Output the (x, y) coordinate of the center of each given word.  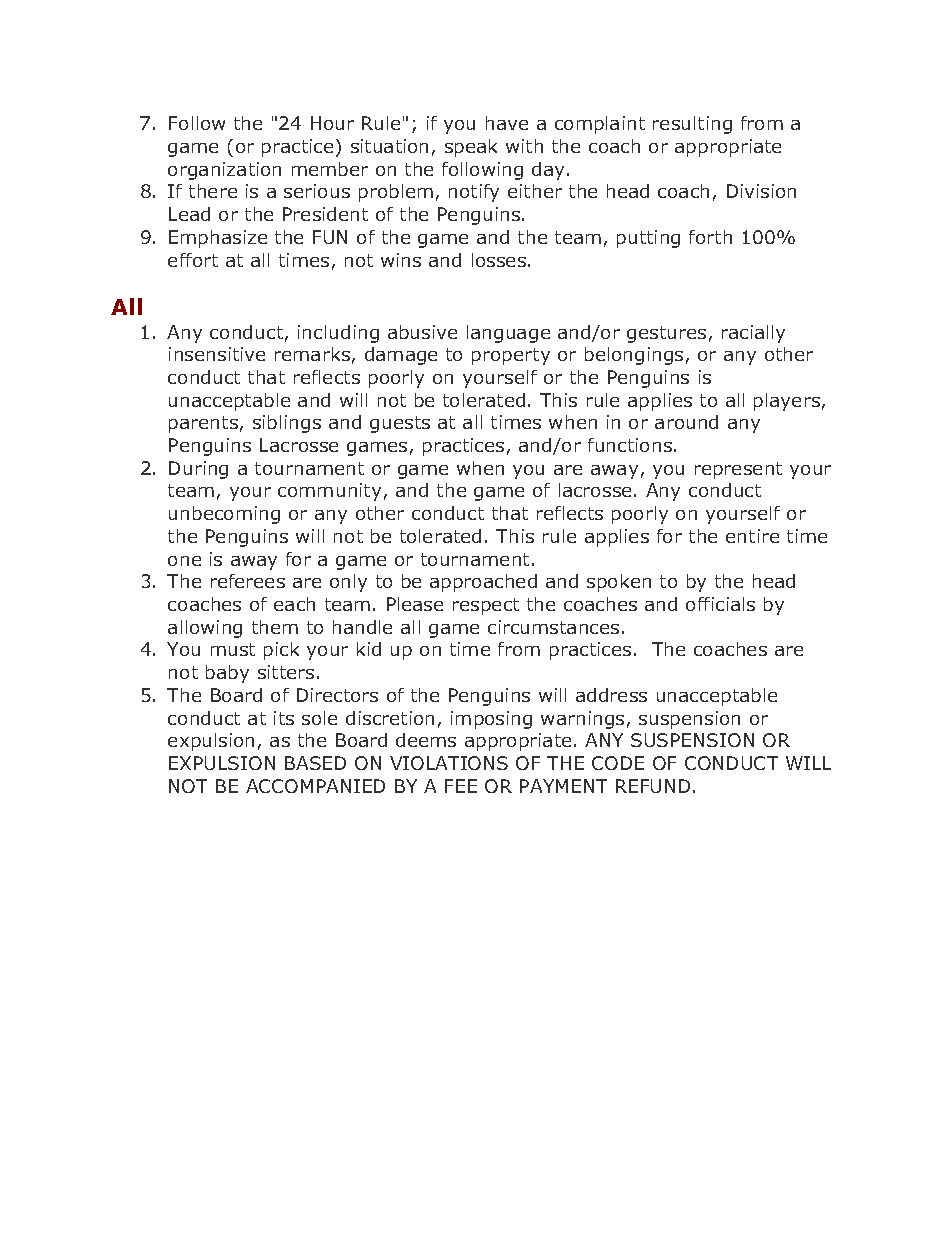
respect (486, 606)
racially (753, 334)
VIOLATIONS (449, 763)
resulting (692, 125)
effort (193, 260)
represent (738, 470)
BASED (315, 763)
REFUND (653, 786)
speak (471, 148)
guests (400, 424)
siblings (287, 424)
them (275, 627)
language (508, 334)
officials (720, 604)
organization (224, 171)
